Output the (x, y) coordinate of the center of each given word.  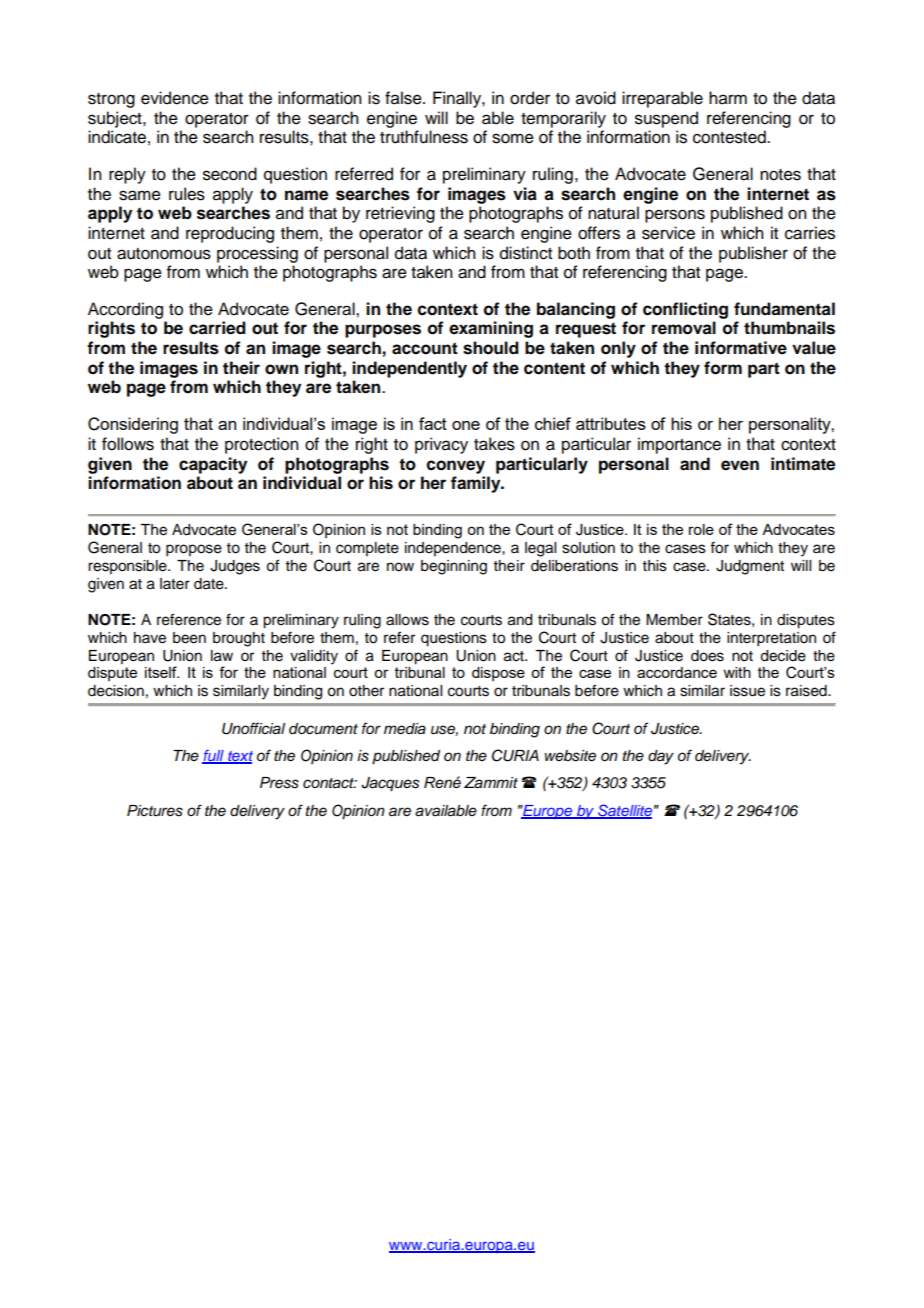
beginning (454, 567)
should (491, 348)
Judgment (750, 567)
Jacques (390, 784)
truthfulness (424, 137)
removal (684, 328)
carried (217, 328)
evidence (175, 98)
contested (730, 137)
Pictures (155, 811)
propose (194, 550)
